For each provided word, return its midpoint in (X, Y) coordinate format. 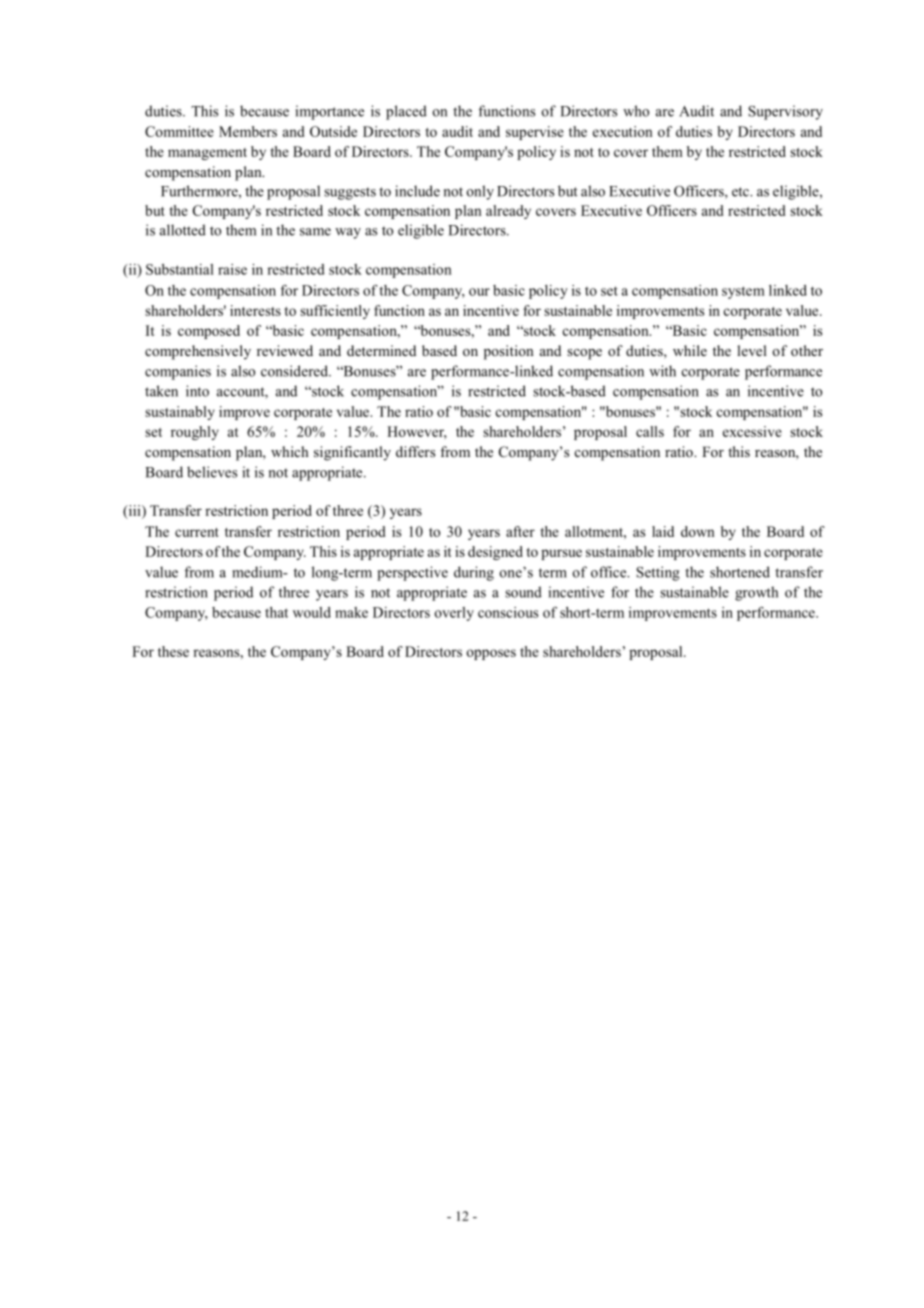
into (197, 391)
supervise (535, 133)
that (276, 612)
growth (756, 593)
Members (248, 131)
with (662, 371)
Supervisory (785, 112)
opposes (491, 654)
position (509, 352)
